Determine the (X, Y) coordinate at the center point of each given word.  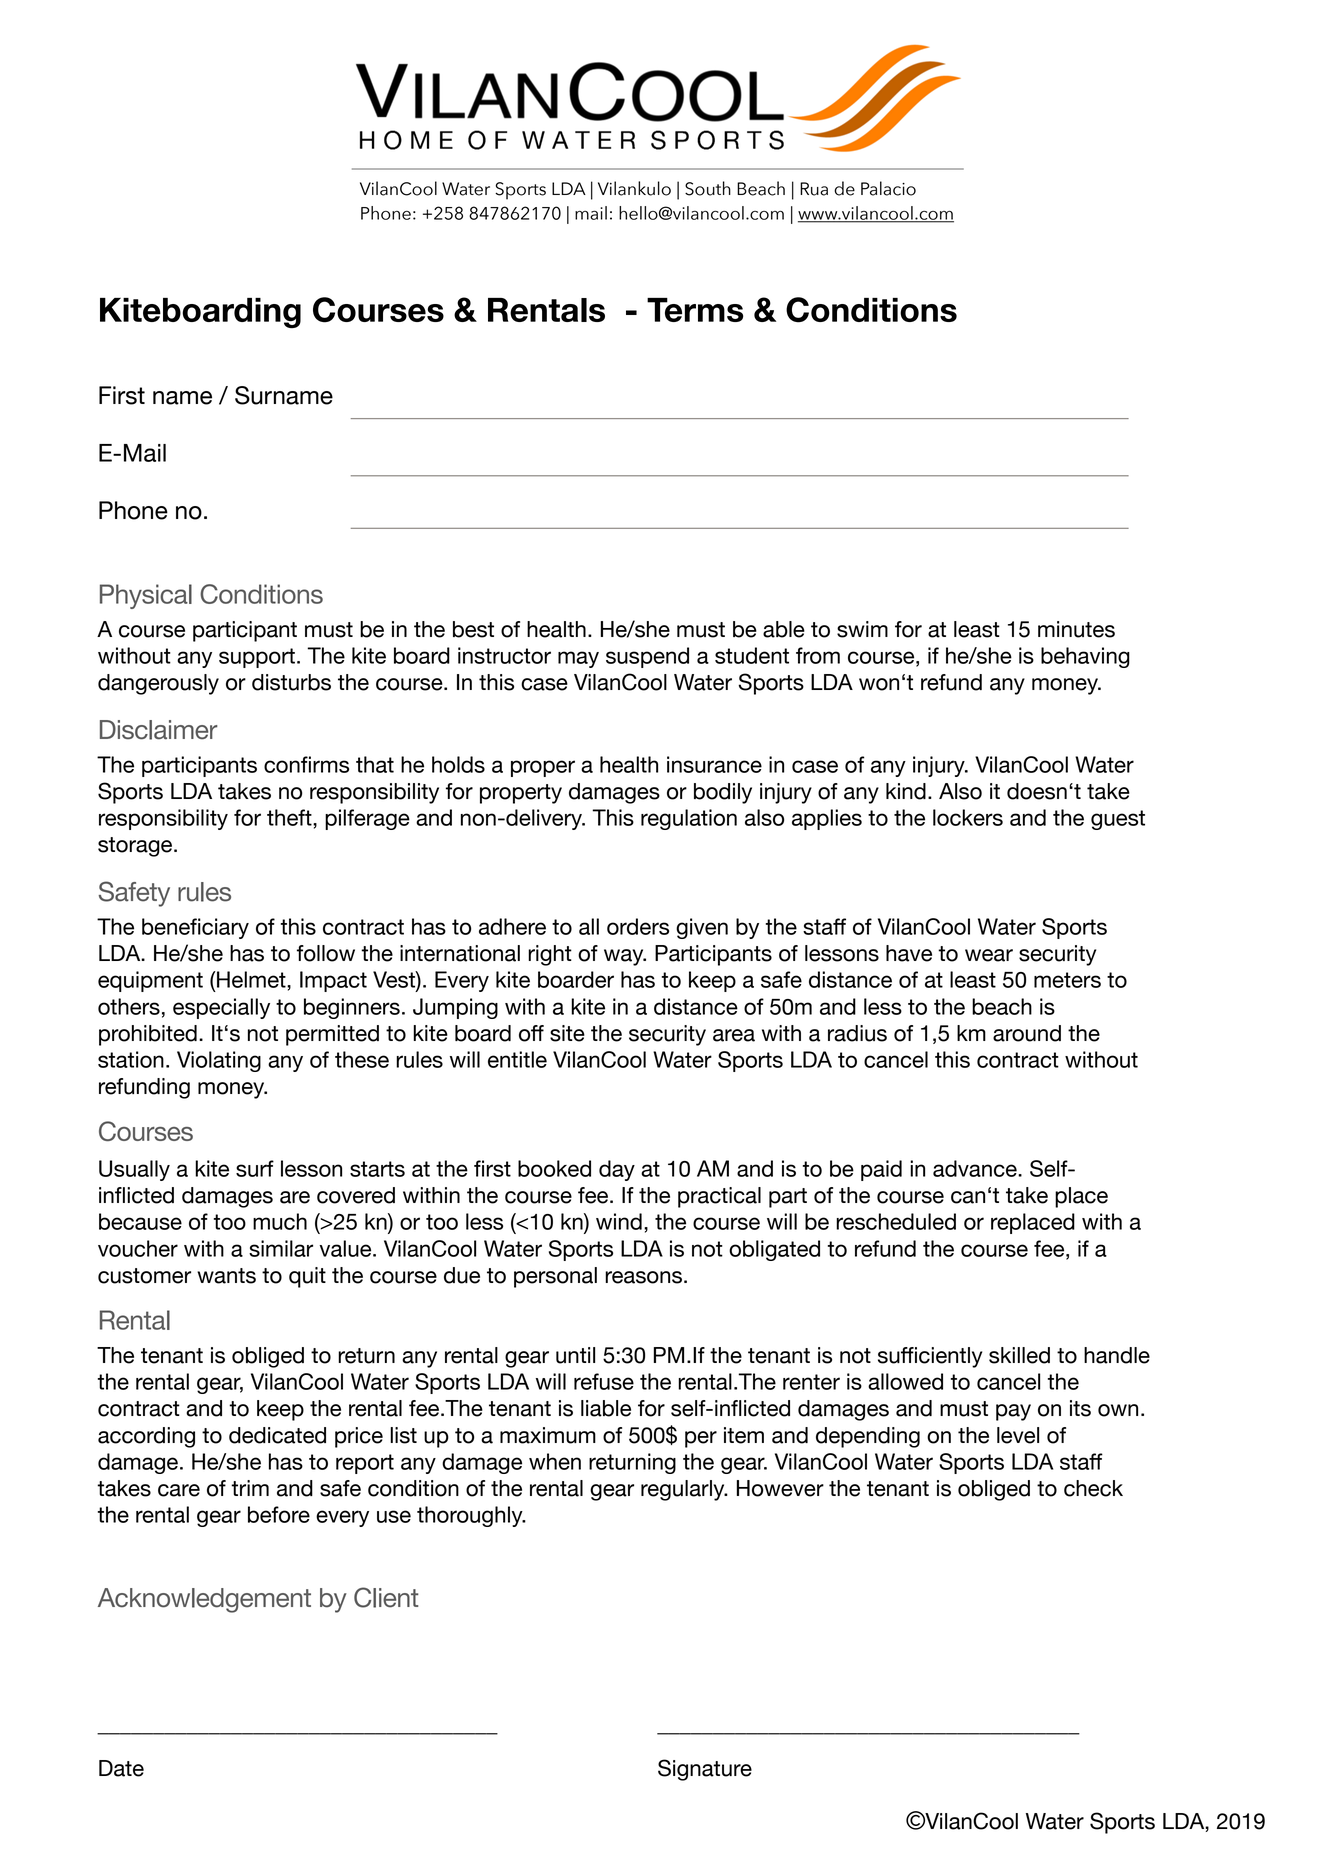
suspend (647, 657)
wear (989, 955)
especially (221, 1008)
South (708, 188)
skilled (1019, 1355)
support (257, 658)
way (625, 957)
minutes (1076, 629)
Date (121, 1768)
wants (226, 1276)
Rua (814, 189)
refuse (604, 1381)
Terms (695, 310)
